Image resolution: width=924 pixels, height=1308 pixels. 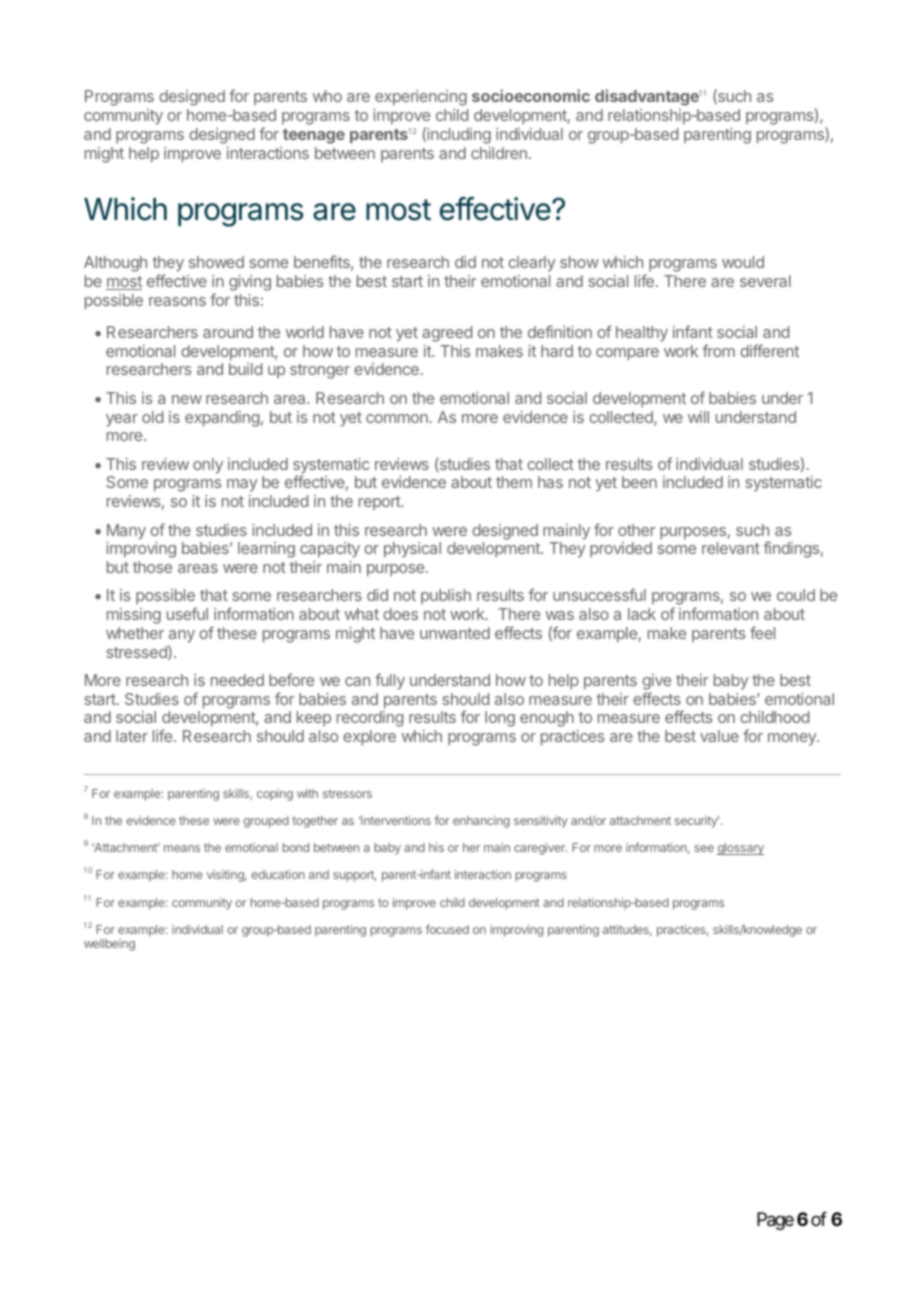 What do you see at coordinates (531, 95) in the page?
I see `socioeconomic` at bounding box center [531, 95].
